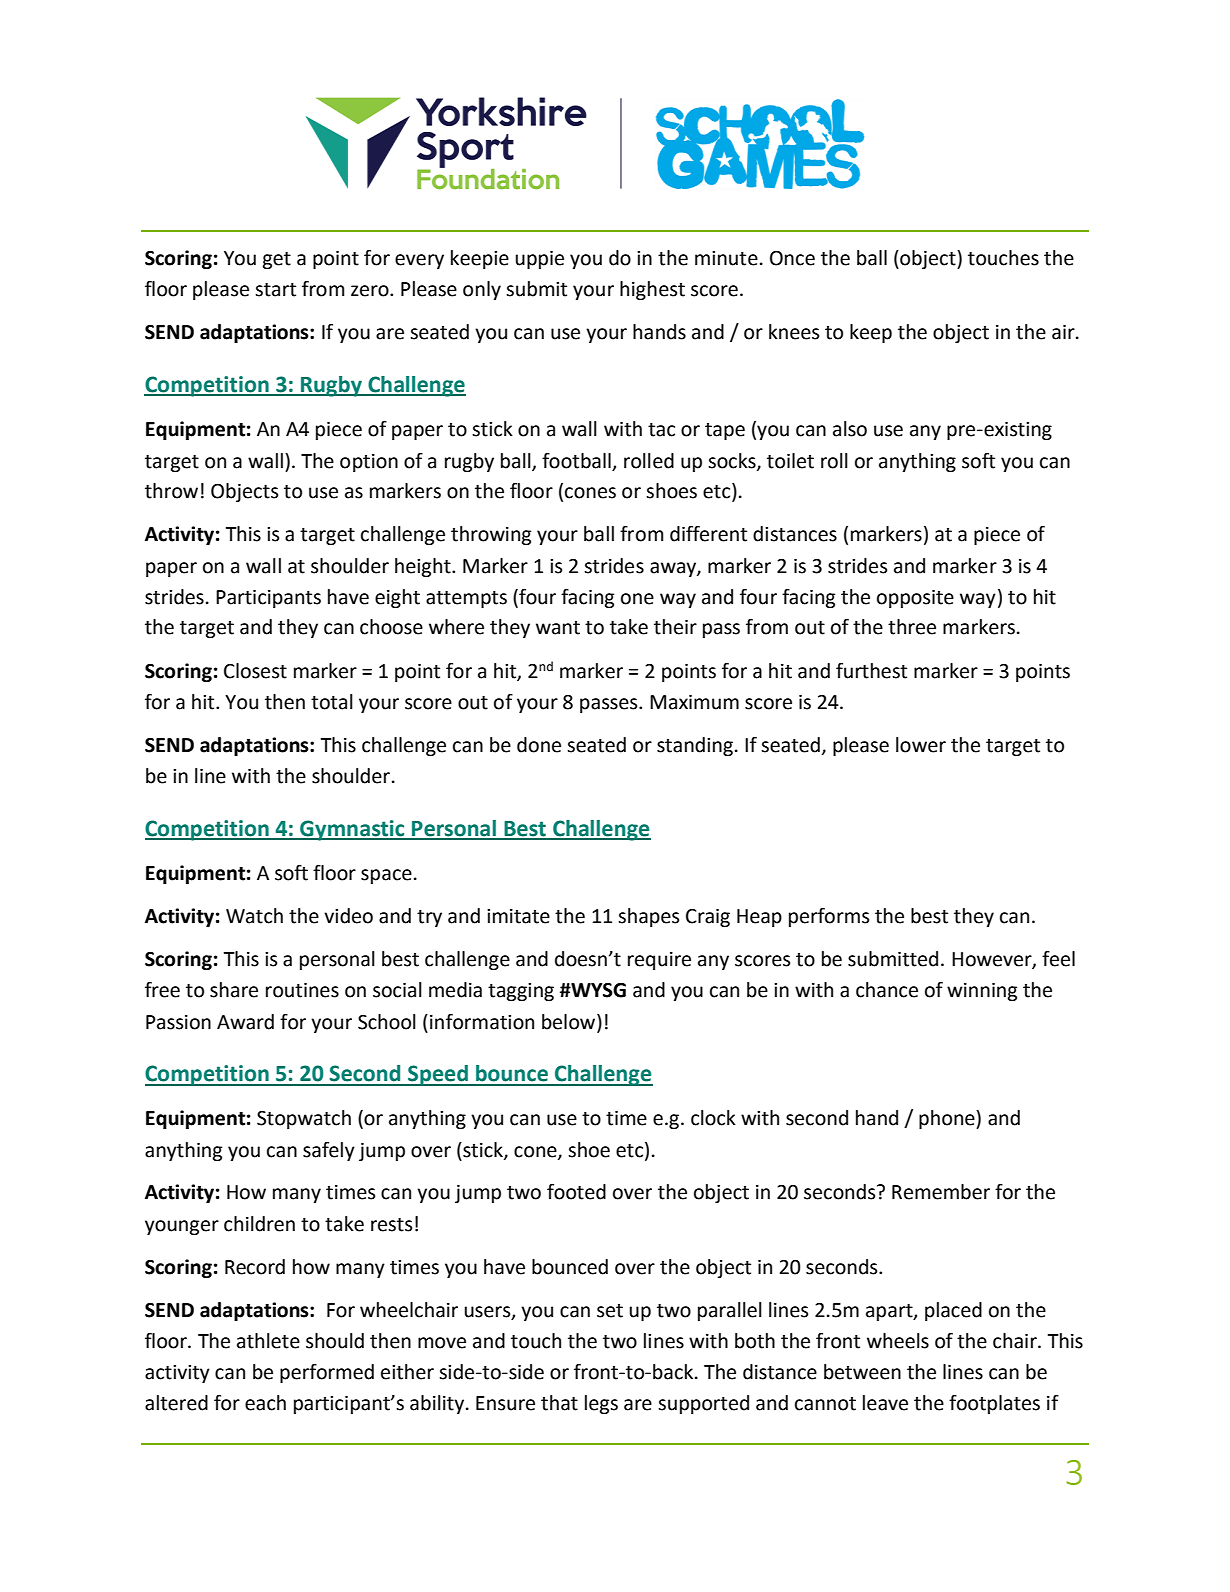  What do you see at coordinates (915, 599) in the screenshot?
I see `opposite` at bounding box center [915, 599].
